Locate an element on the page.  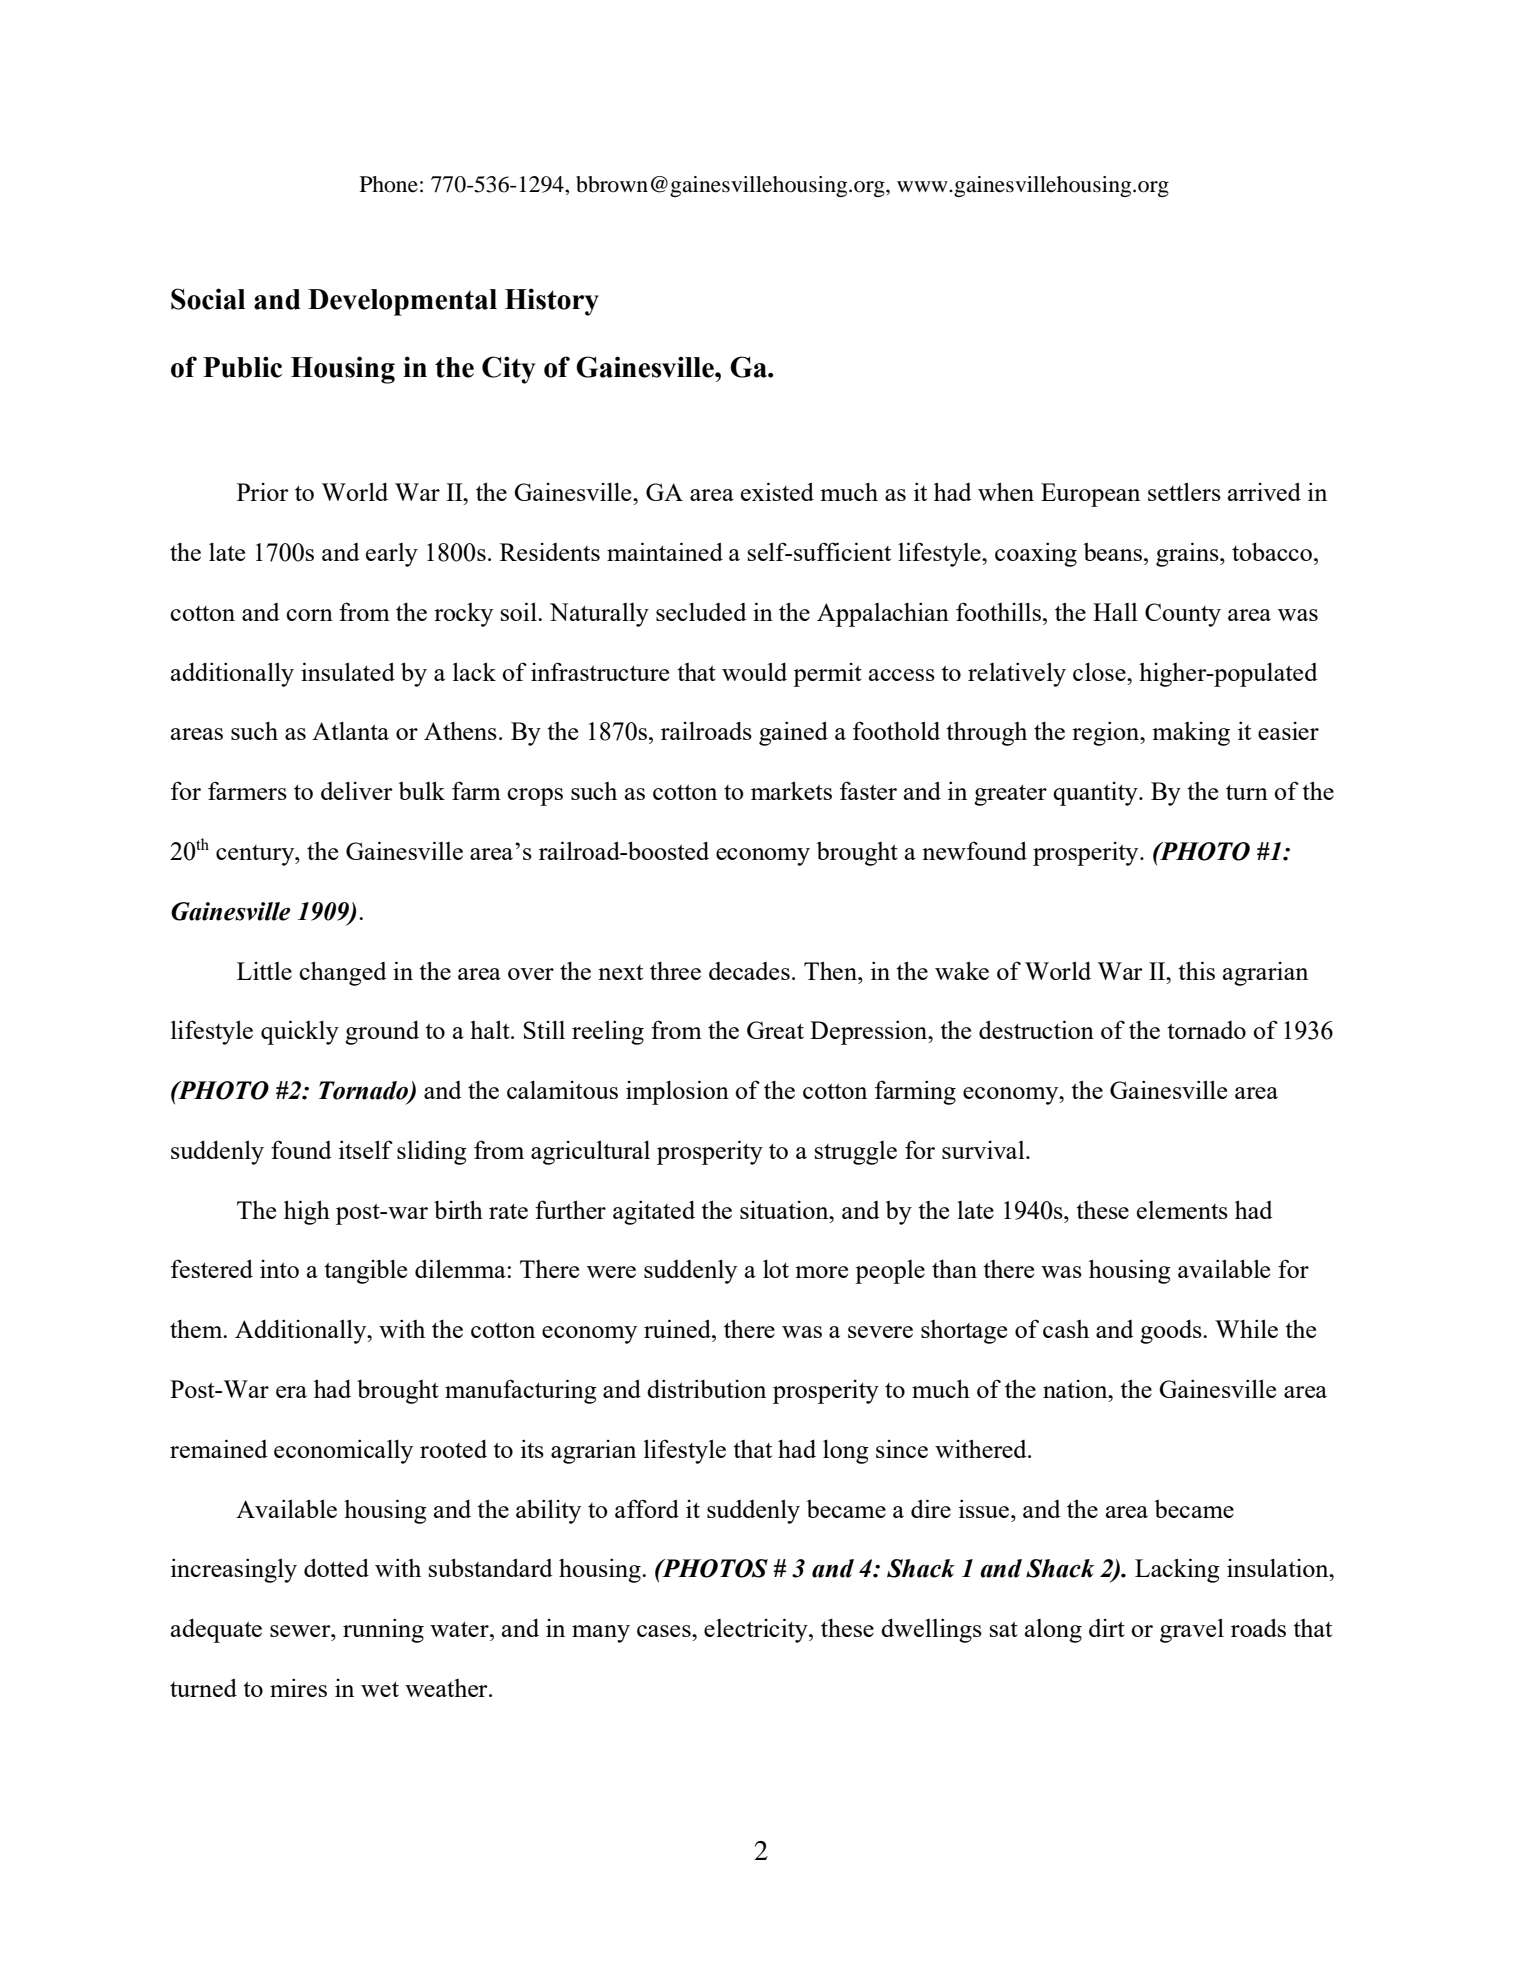
Atlanta is located at coordinates (350, 730).
